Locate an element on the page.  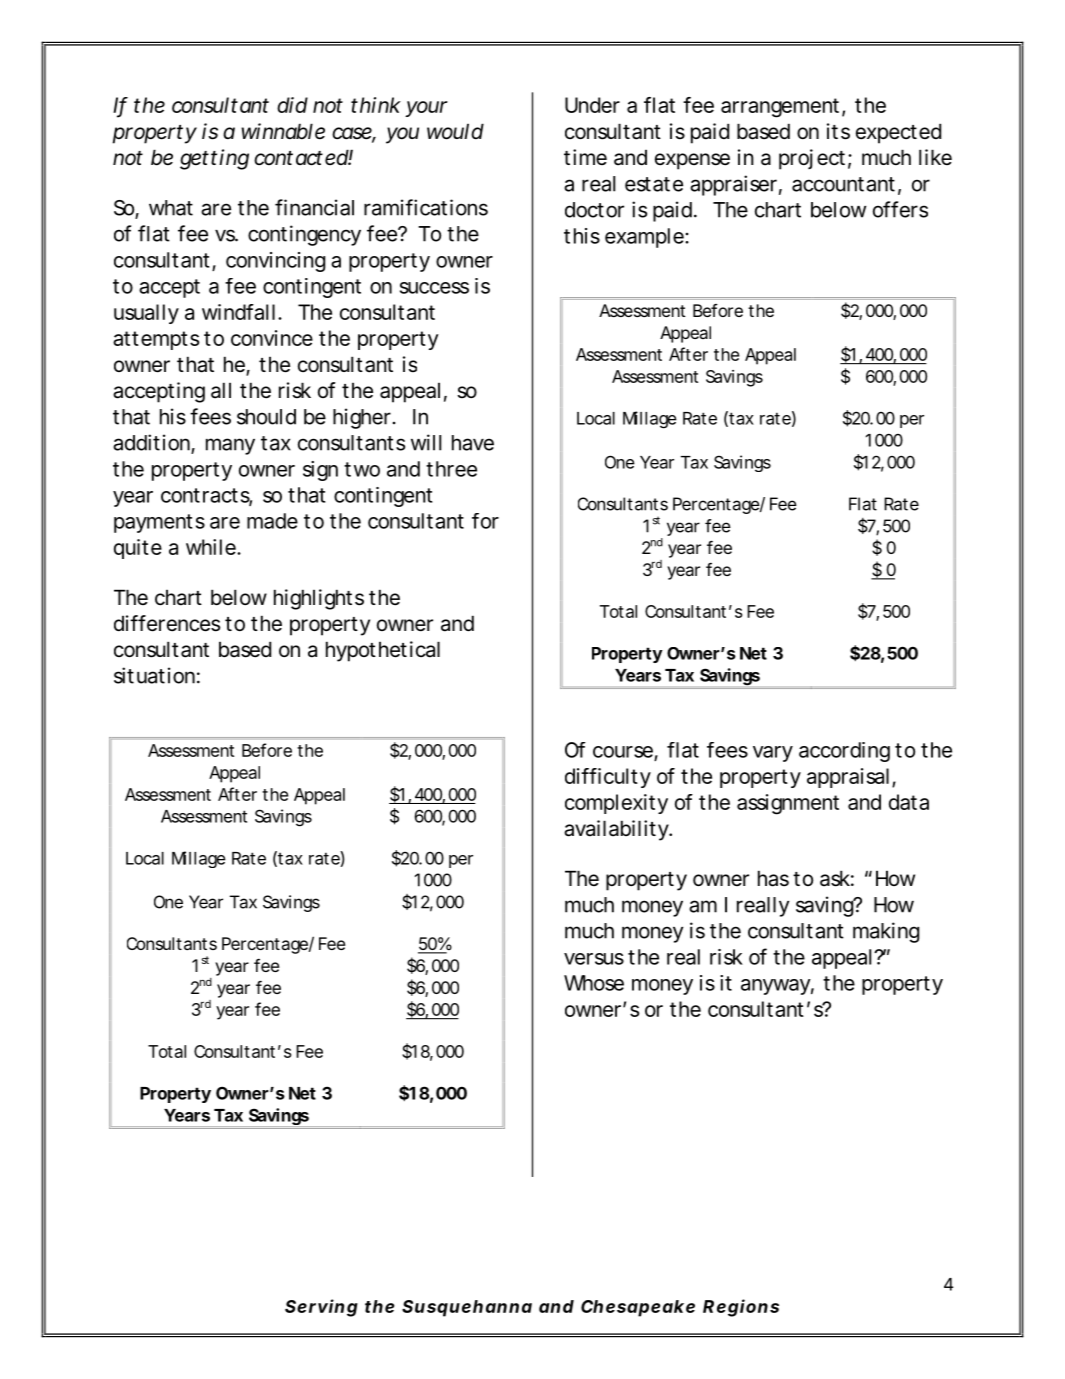
time is located at coordinates (585, 157).
